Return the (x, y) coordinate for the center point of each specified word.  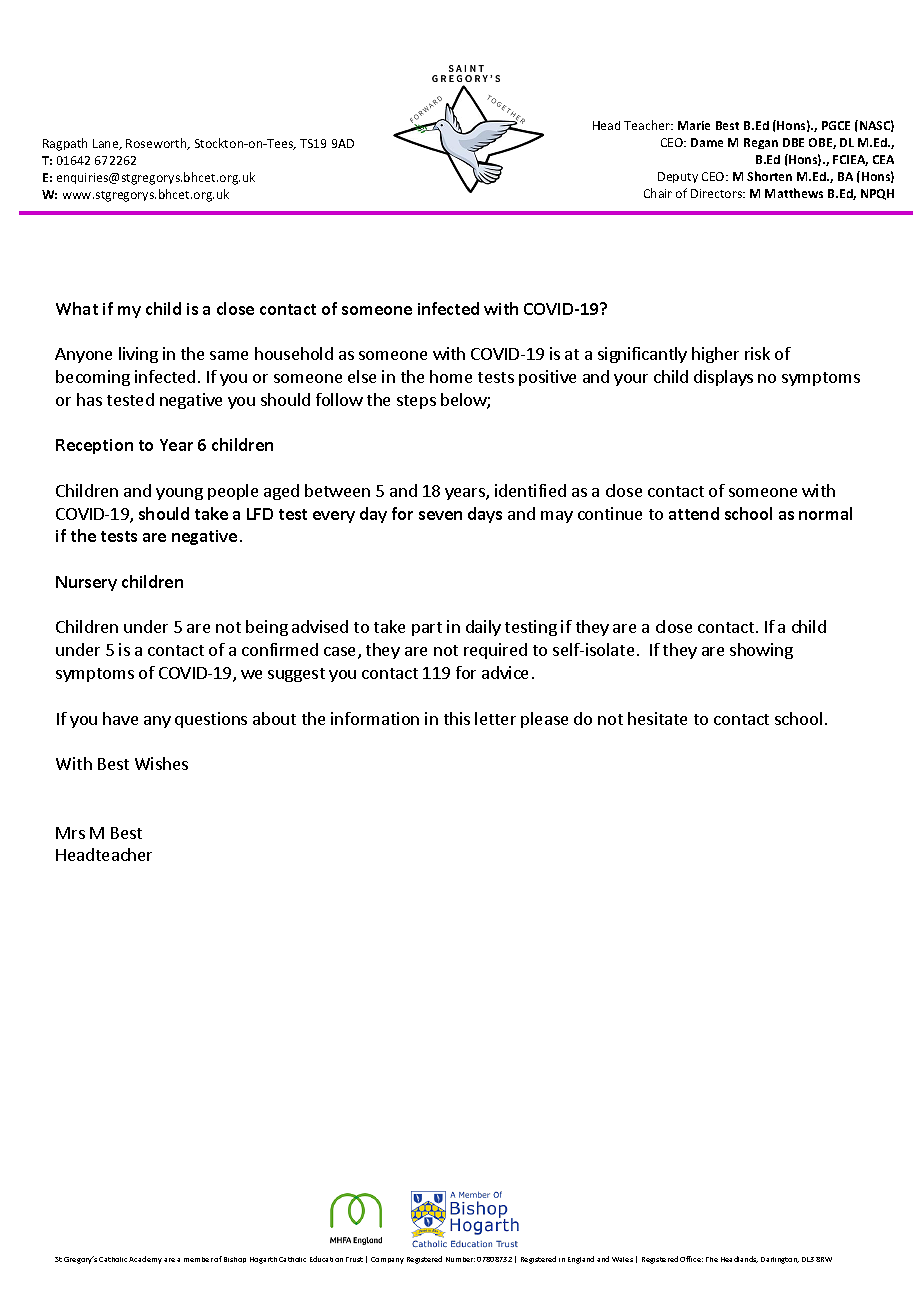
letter (495, 718)
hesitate (657, 718)
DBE (793, 142)
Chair (658, 193)
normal (825, 513)
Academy (145, 1260)
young (179, 494)
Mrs (70, 833)
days (485, 515)
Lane (107, 144)
